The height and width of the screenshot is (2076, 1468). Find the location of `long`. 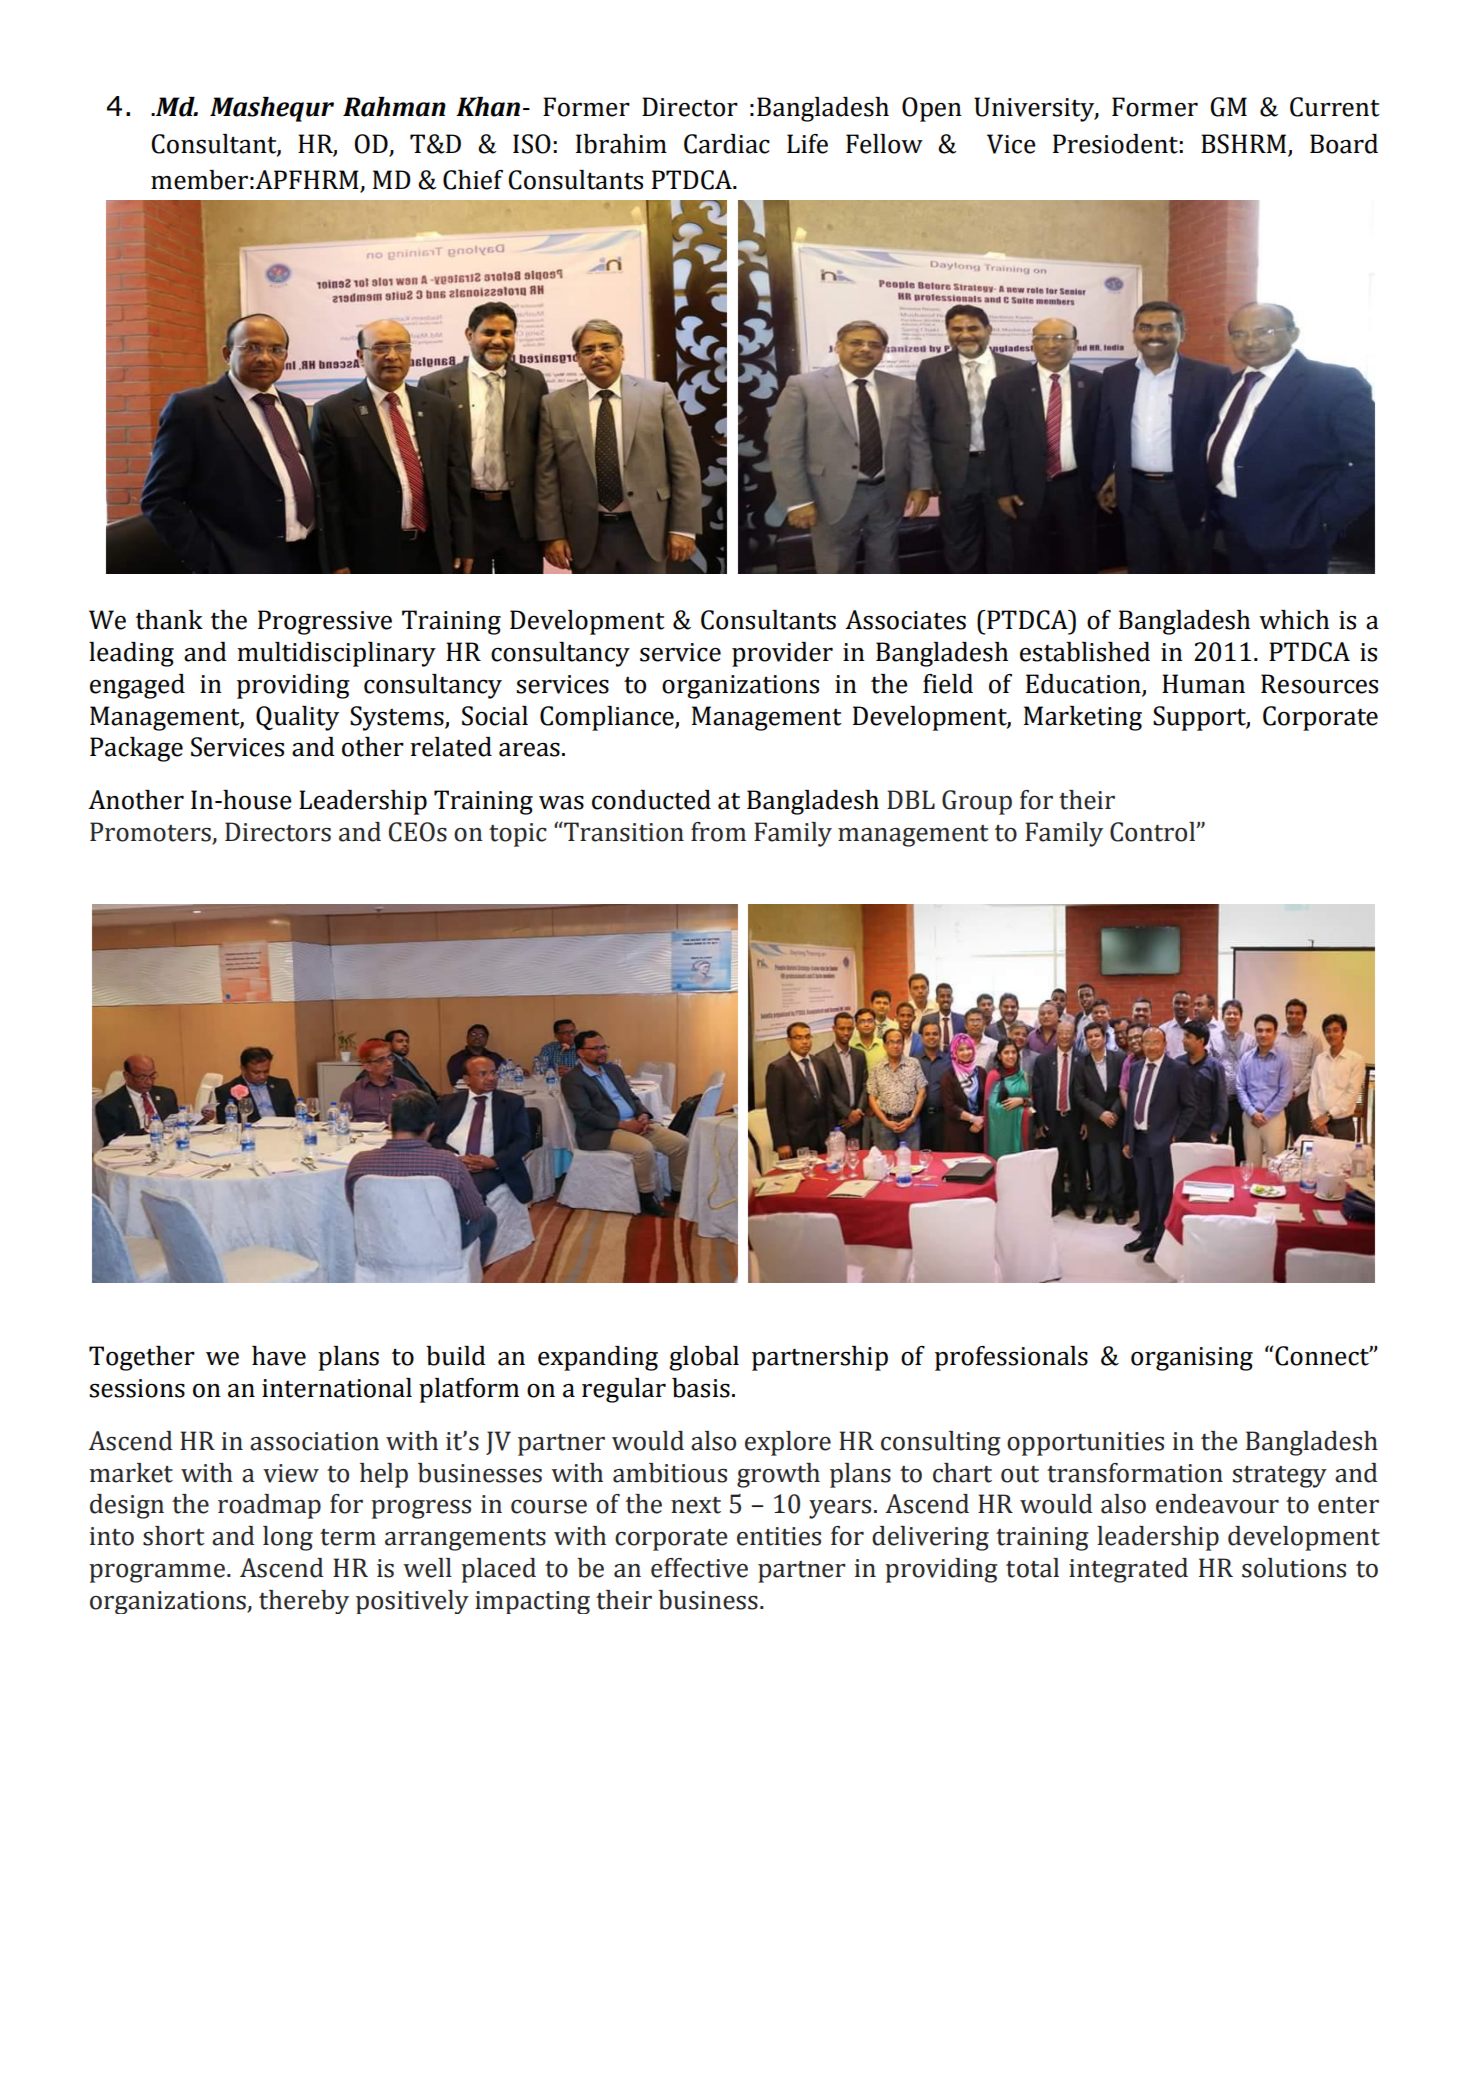

long is located at coordinates (288, 1538).
